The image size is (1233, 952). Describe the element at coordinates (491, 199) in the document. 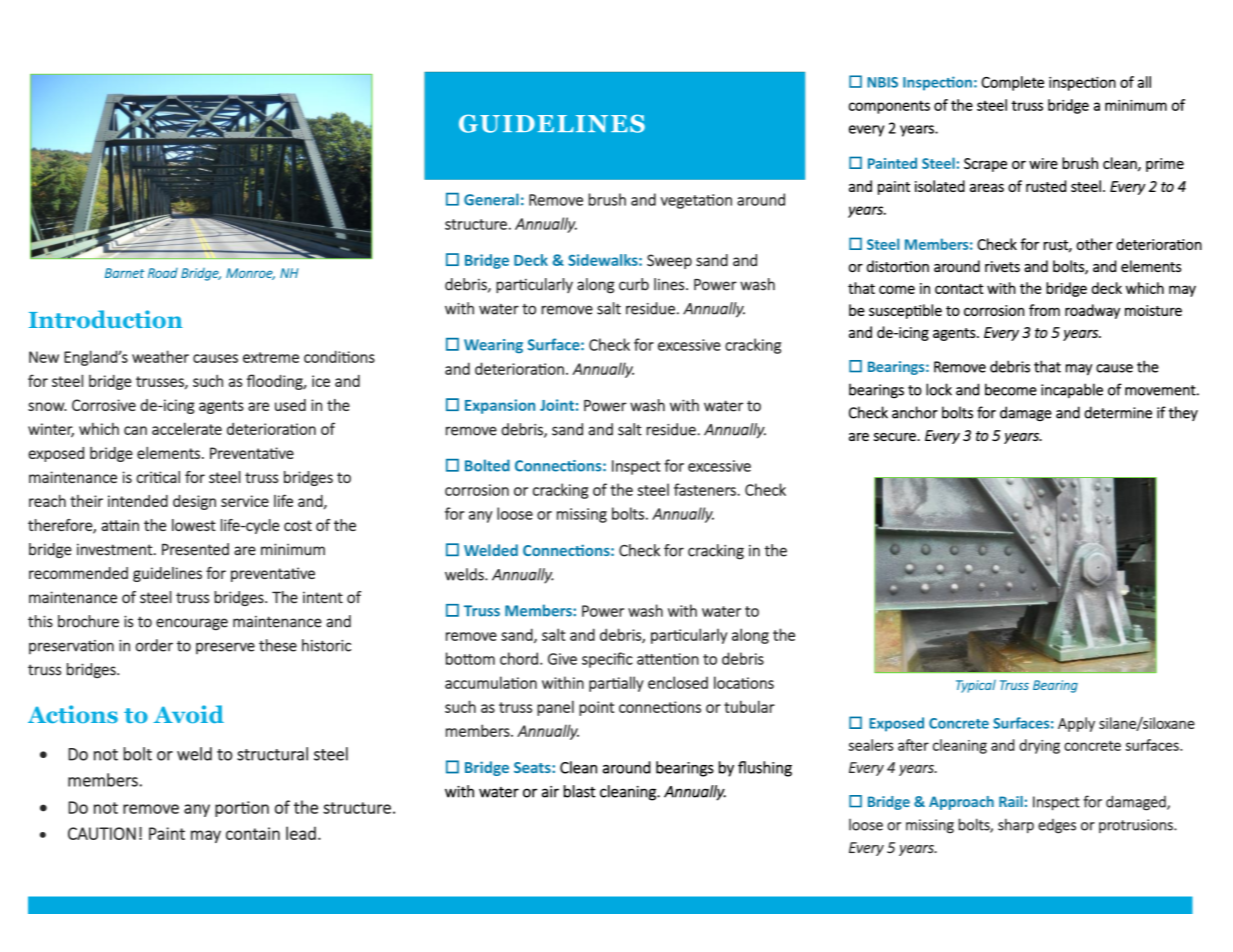

I see `General` at that location.
